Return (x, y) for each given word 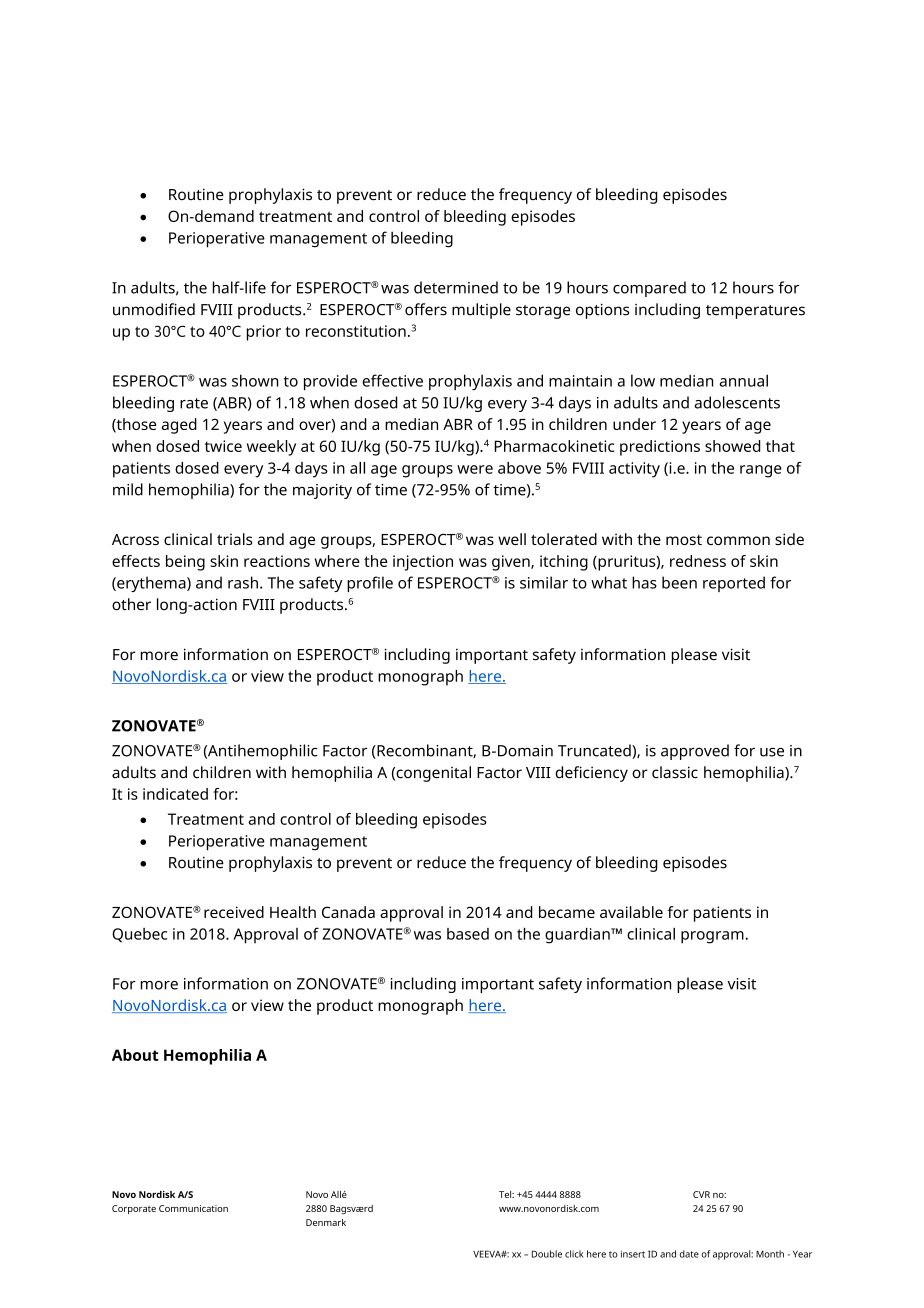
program (712, 937)
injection (423, 563)
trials (235, 539)
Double (547, 1254)
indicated (175, 794)
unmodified (154, 309)
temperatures (755, 312)
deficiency (591, 774)
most (684, 540)
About (135, 1055)
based (468, 934)
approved (695, 752)
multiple (481, 311)
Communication (193, 1208)
